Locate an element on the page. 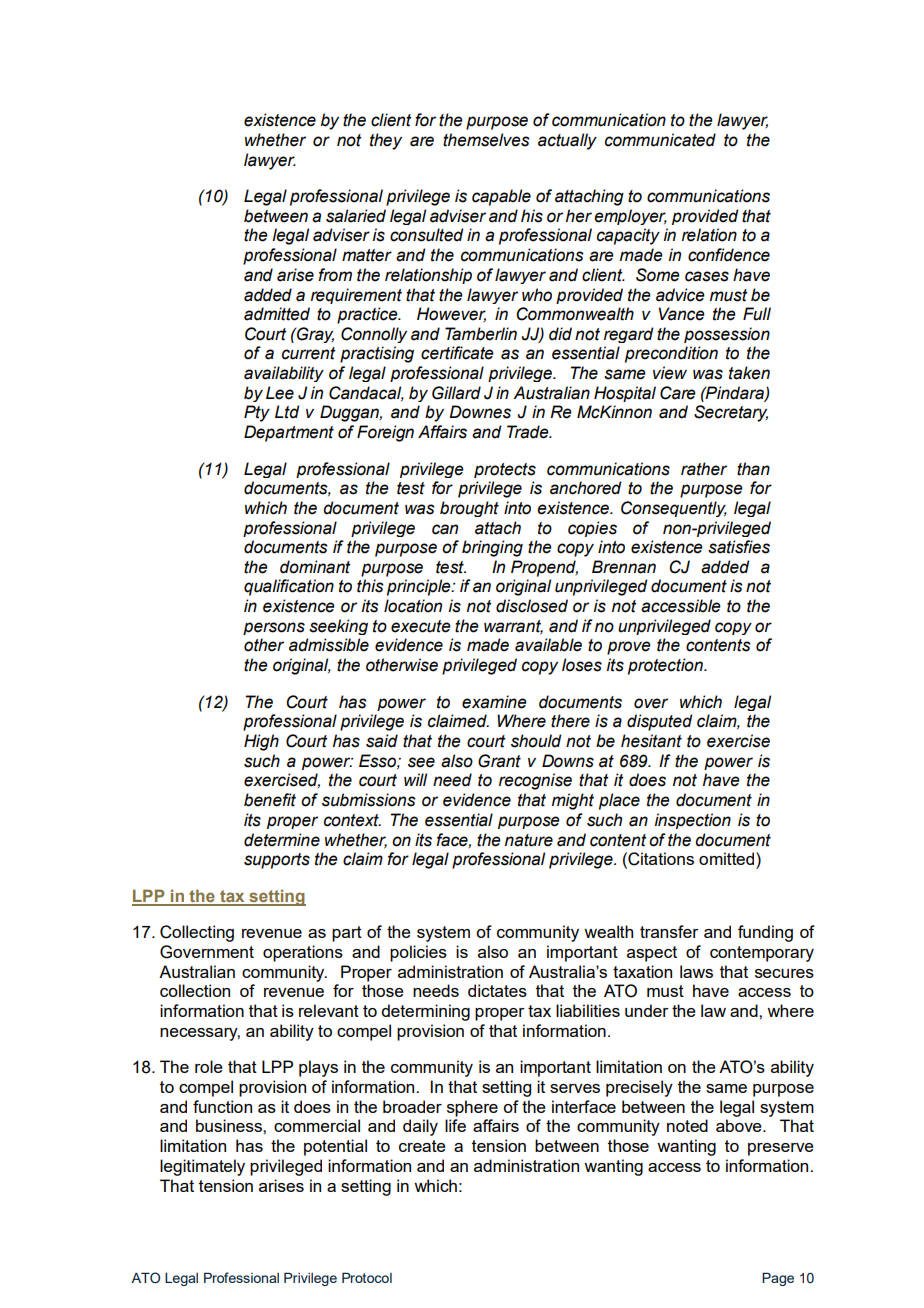 The width and height of the page is (924, 1308). rather is located at coordinates (704, 469).
